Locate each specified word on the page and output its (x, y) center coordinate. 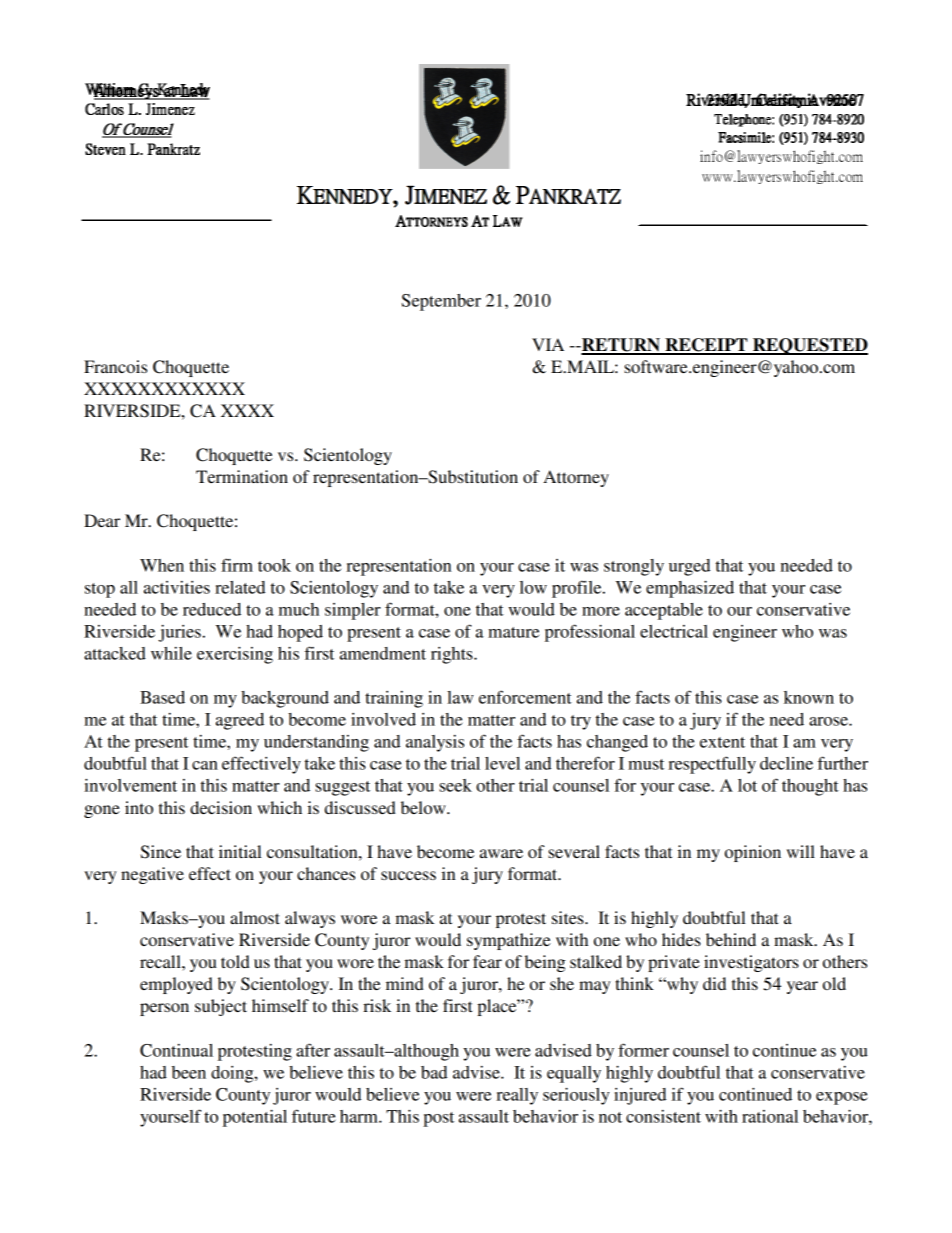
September (441, 302)
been (189, 1072)
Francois (115, 366)
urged (689, 567)
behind (731, 939)
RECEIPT (706, 346)
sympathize (509, 941)
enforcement (525, 697)
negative (152, 875)
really (517, 1096)
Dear (102, 520)
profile (578, 589)
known (809, 697)
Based (162, 697)
